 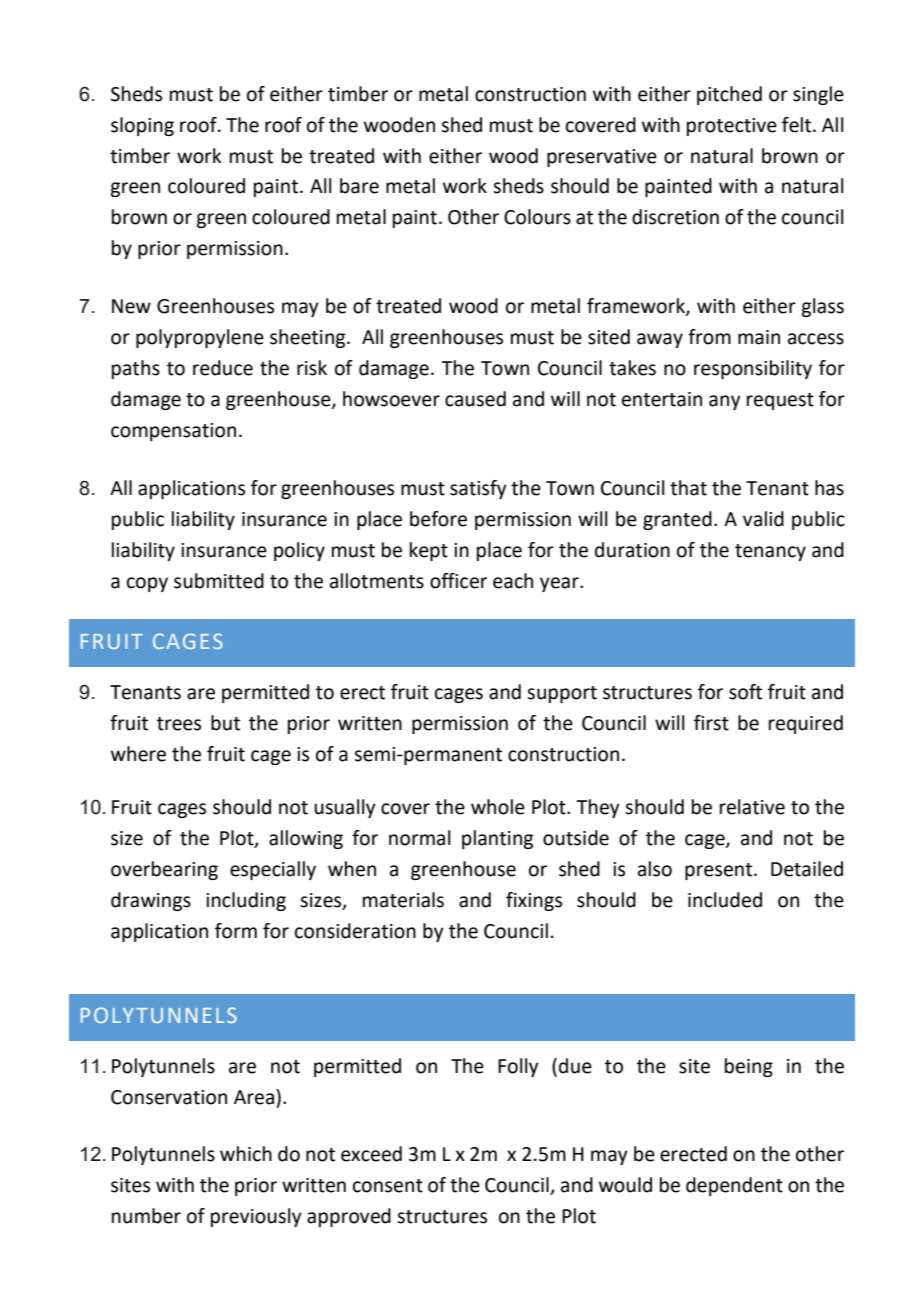 I want to click on valid, so click(x=763, y=519).
